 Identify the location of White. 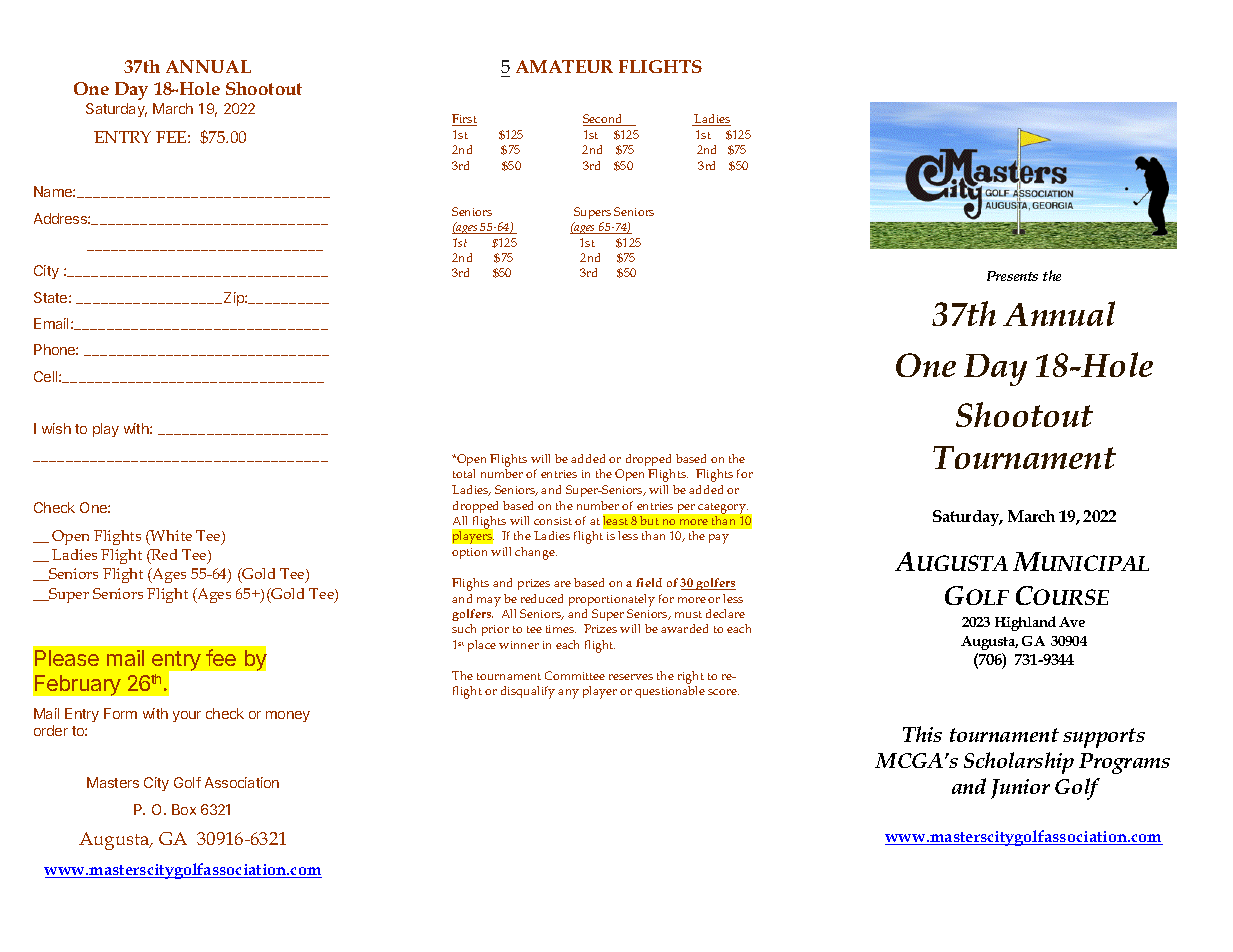
(170, 537).
